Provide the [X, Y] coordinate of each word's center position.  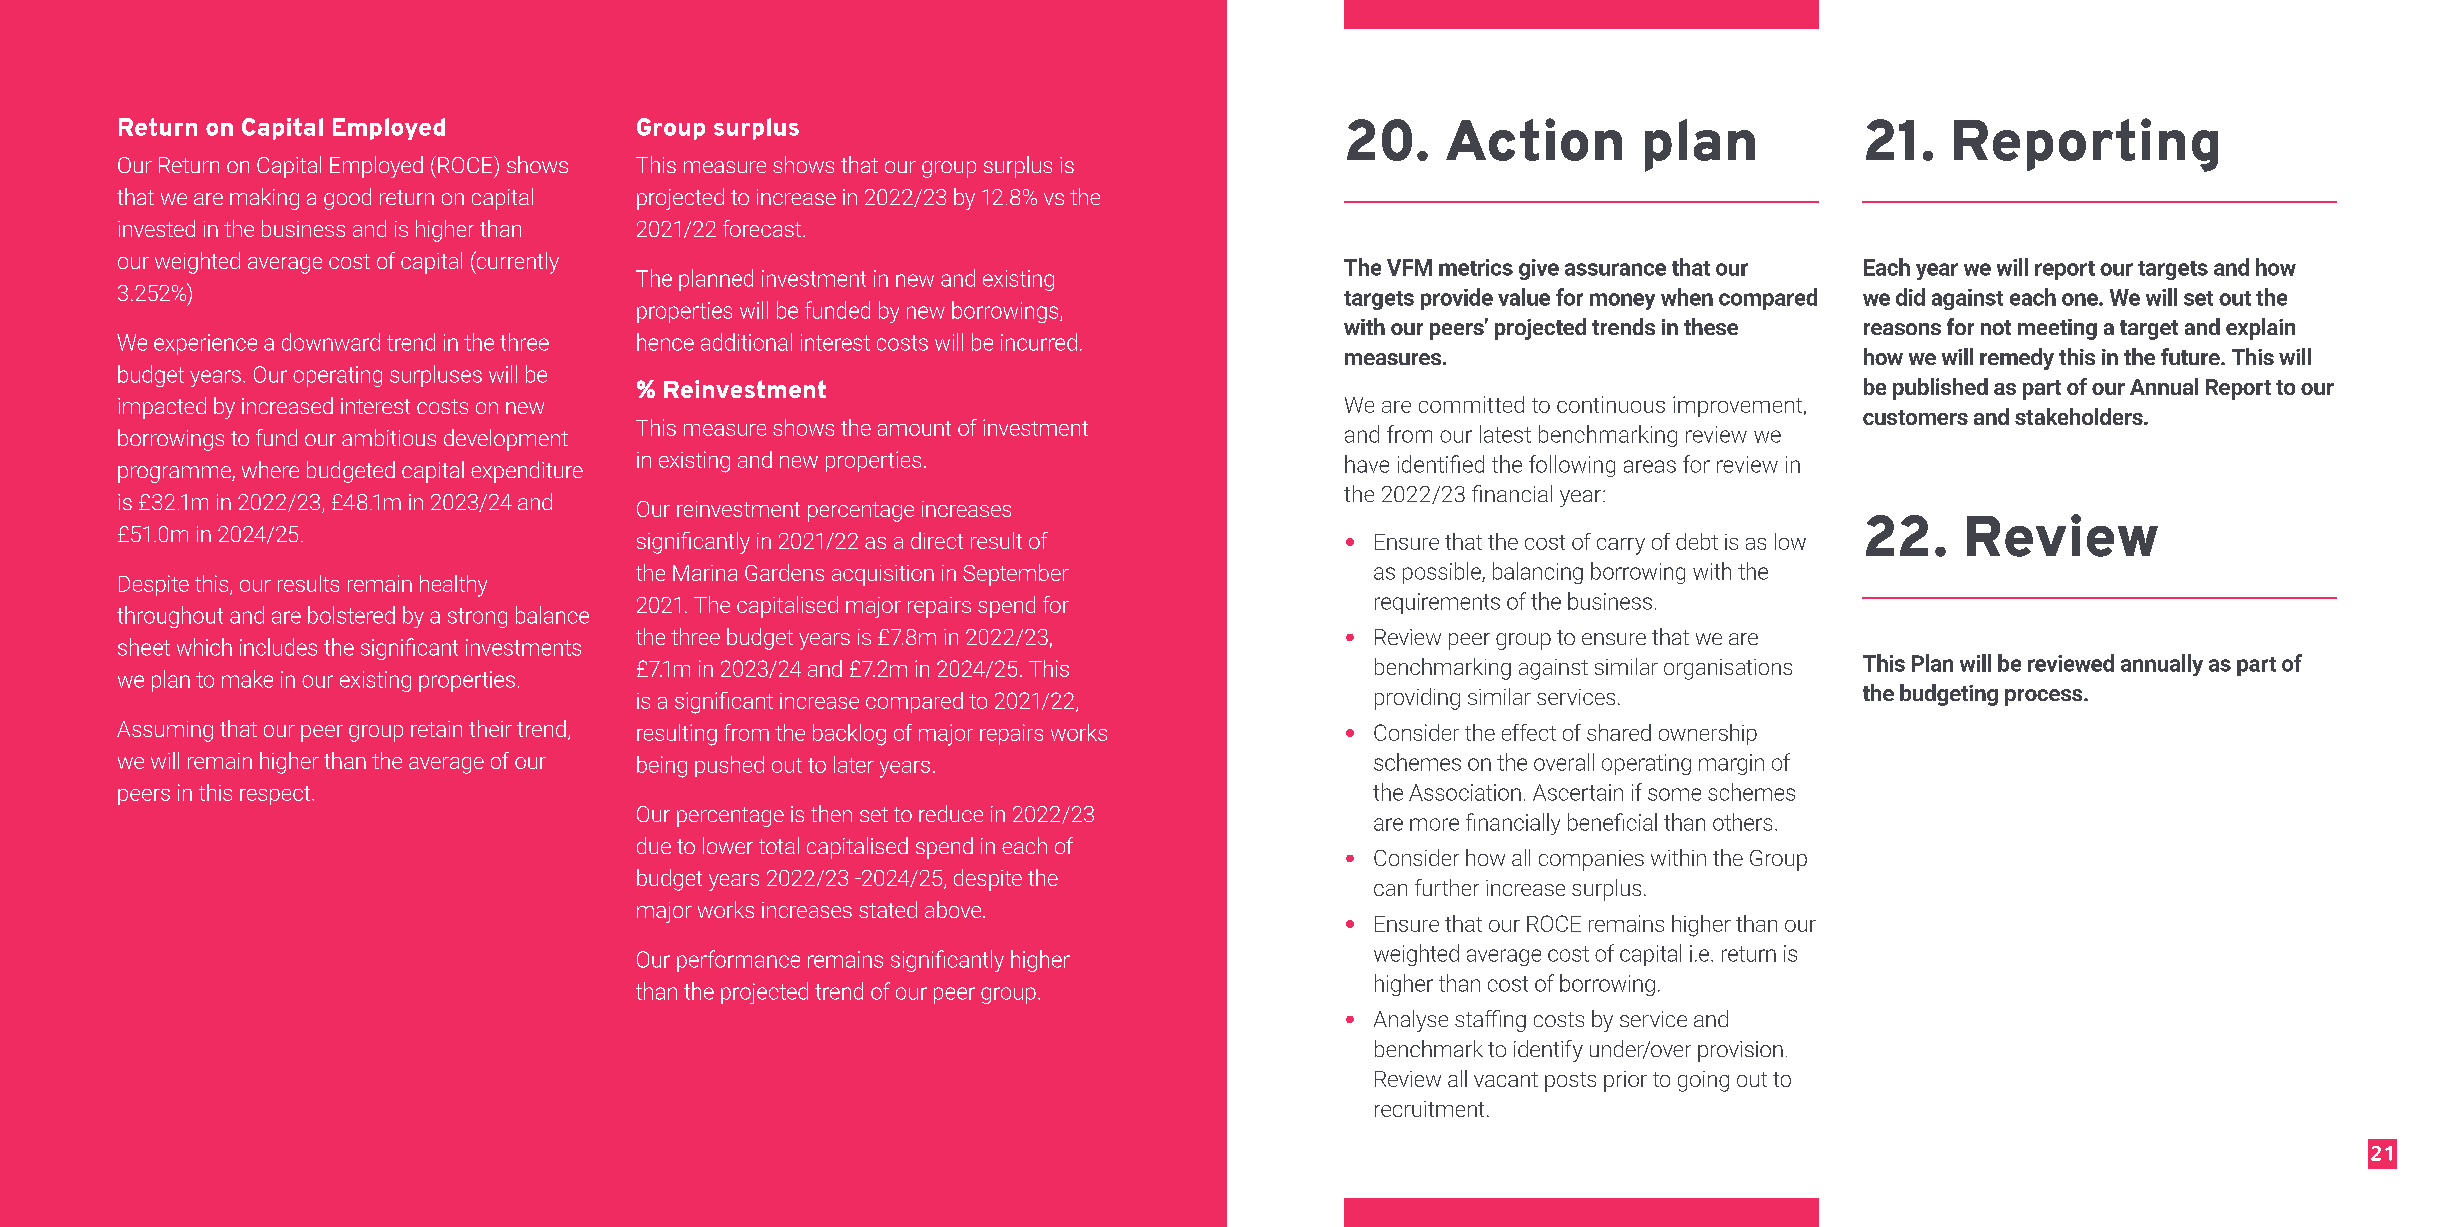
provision [1740, 1051]
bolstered [351, 615]
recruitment [1429, 1109]
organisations [1728, 669]
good [347, 199]
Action [1534, 139]
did [1910, 297]
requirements [1437, 603]
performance [738, 961]
